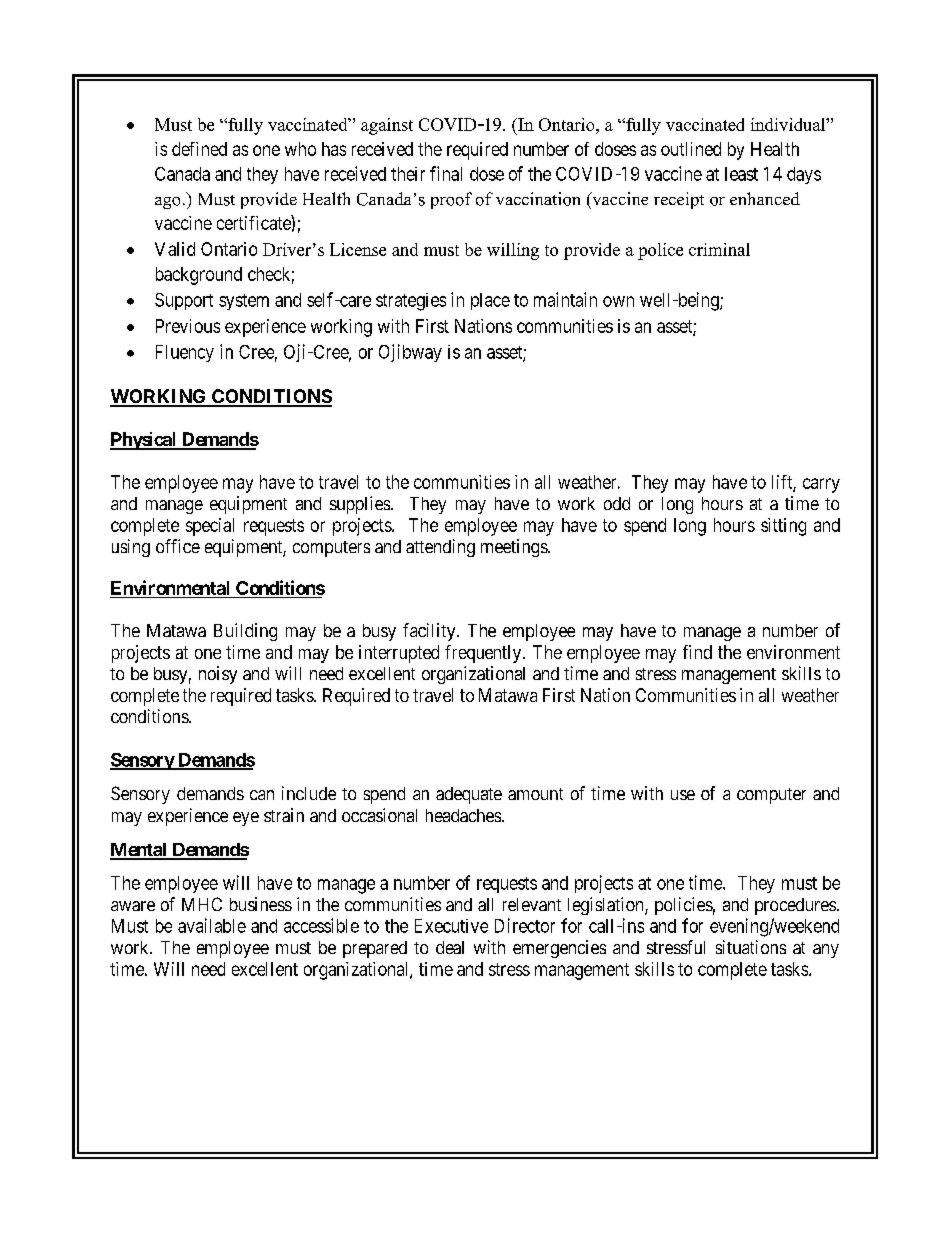  What do you see at coordinates (751, 947) in the document?
I see `situations` at bounding box center [751, 947].
